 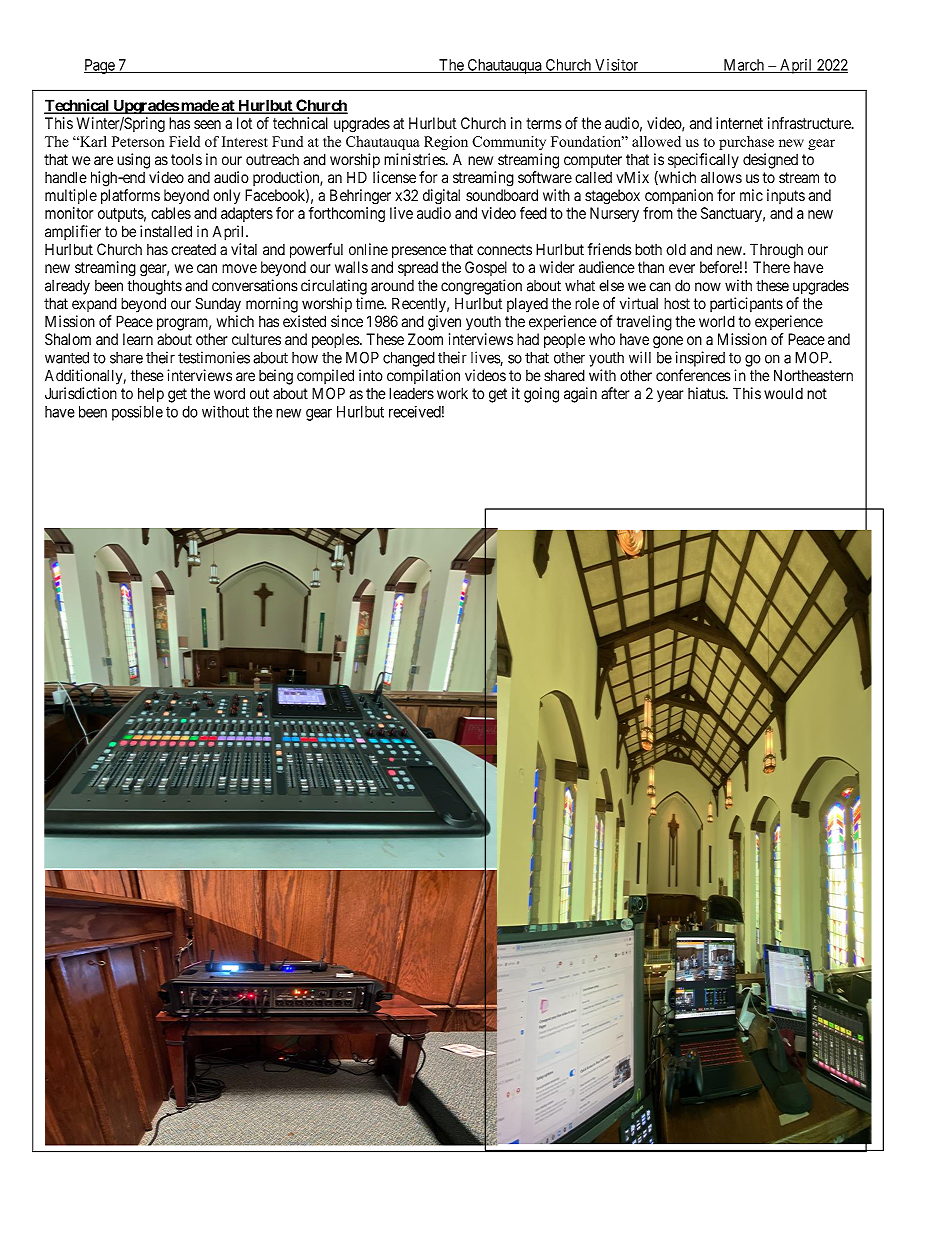 What do you see at coordinates (419, 252) in the screenshot?
I see `presence` at bounding box center [419, 252].
